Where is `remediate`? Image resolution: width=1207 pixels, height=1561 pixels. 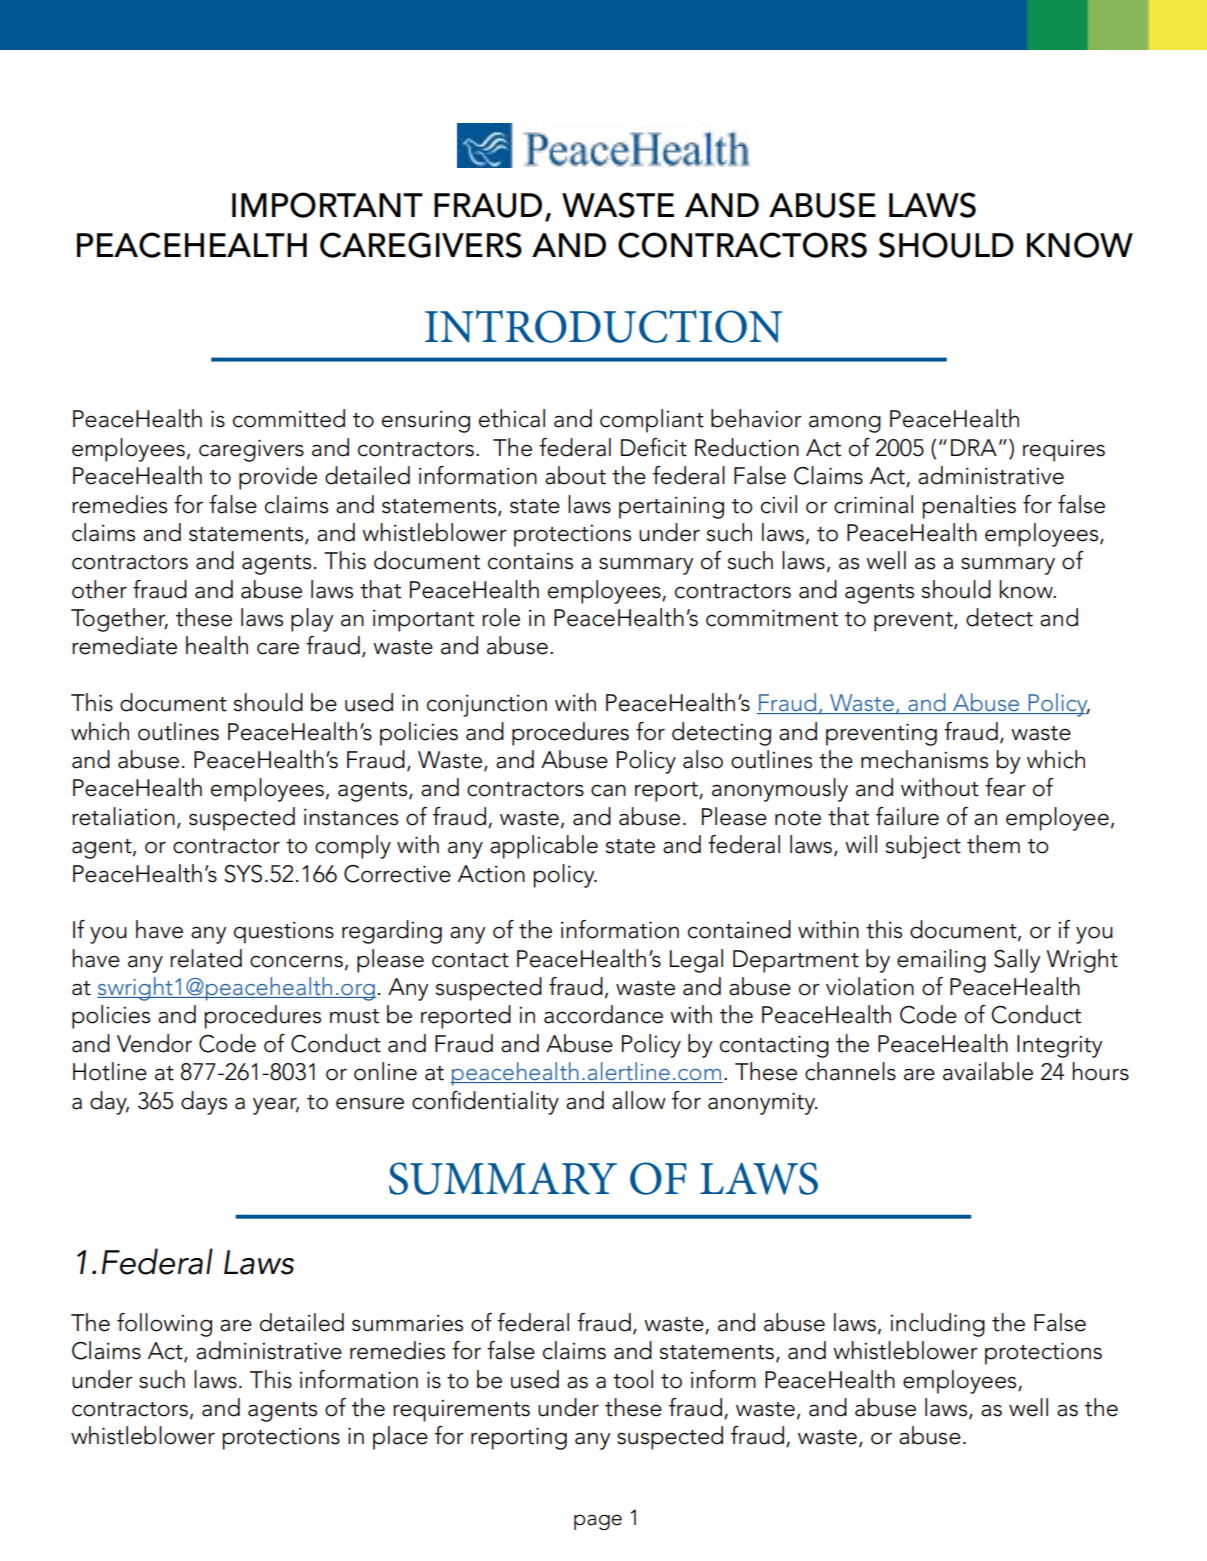 remediate is located at coordinates (124, 645).
